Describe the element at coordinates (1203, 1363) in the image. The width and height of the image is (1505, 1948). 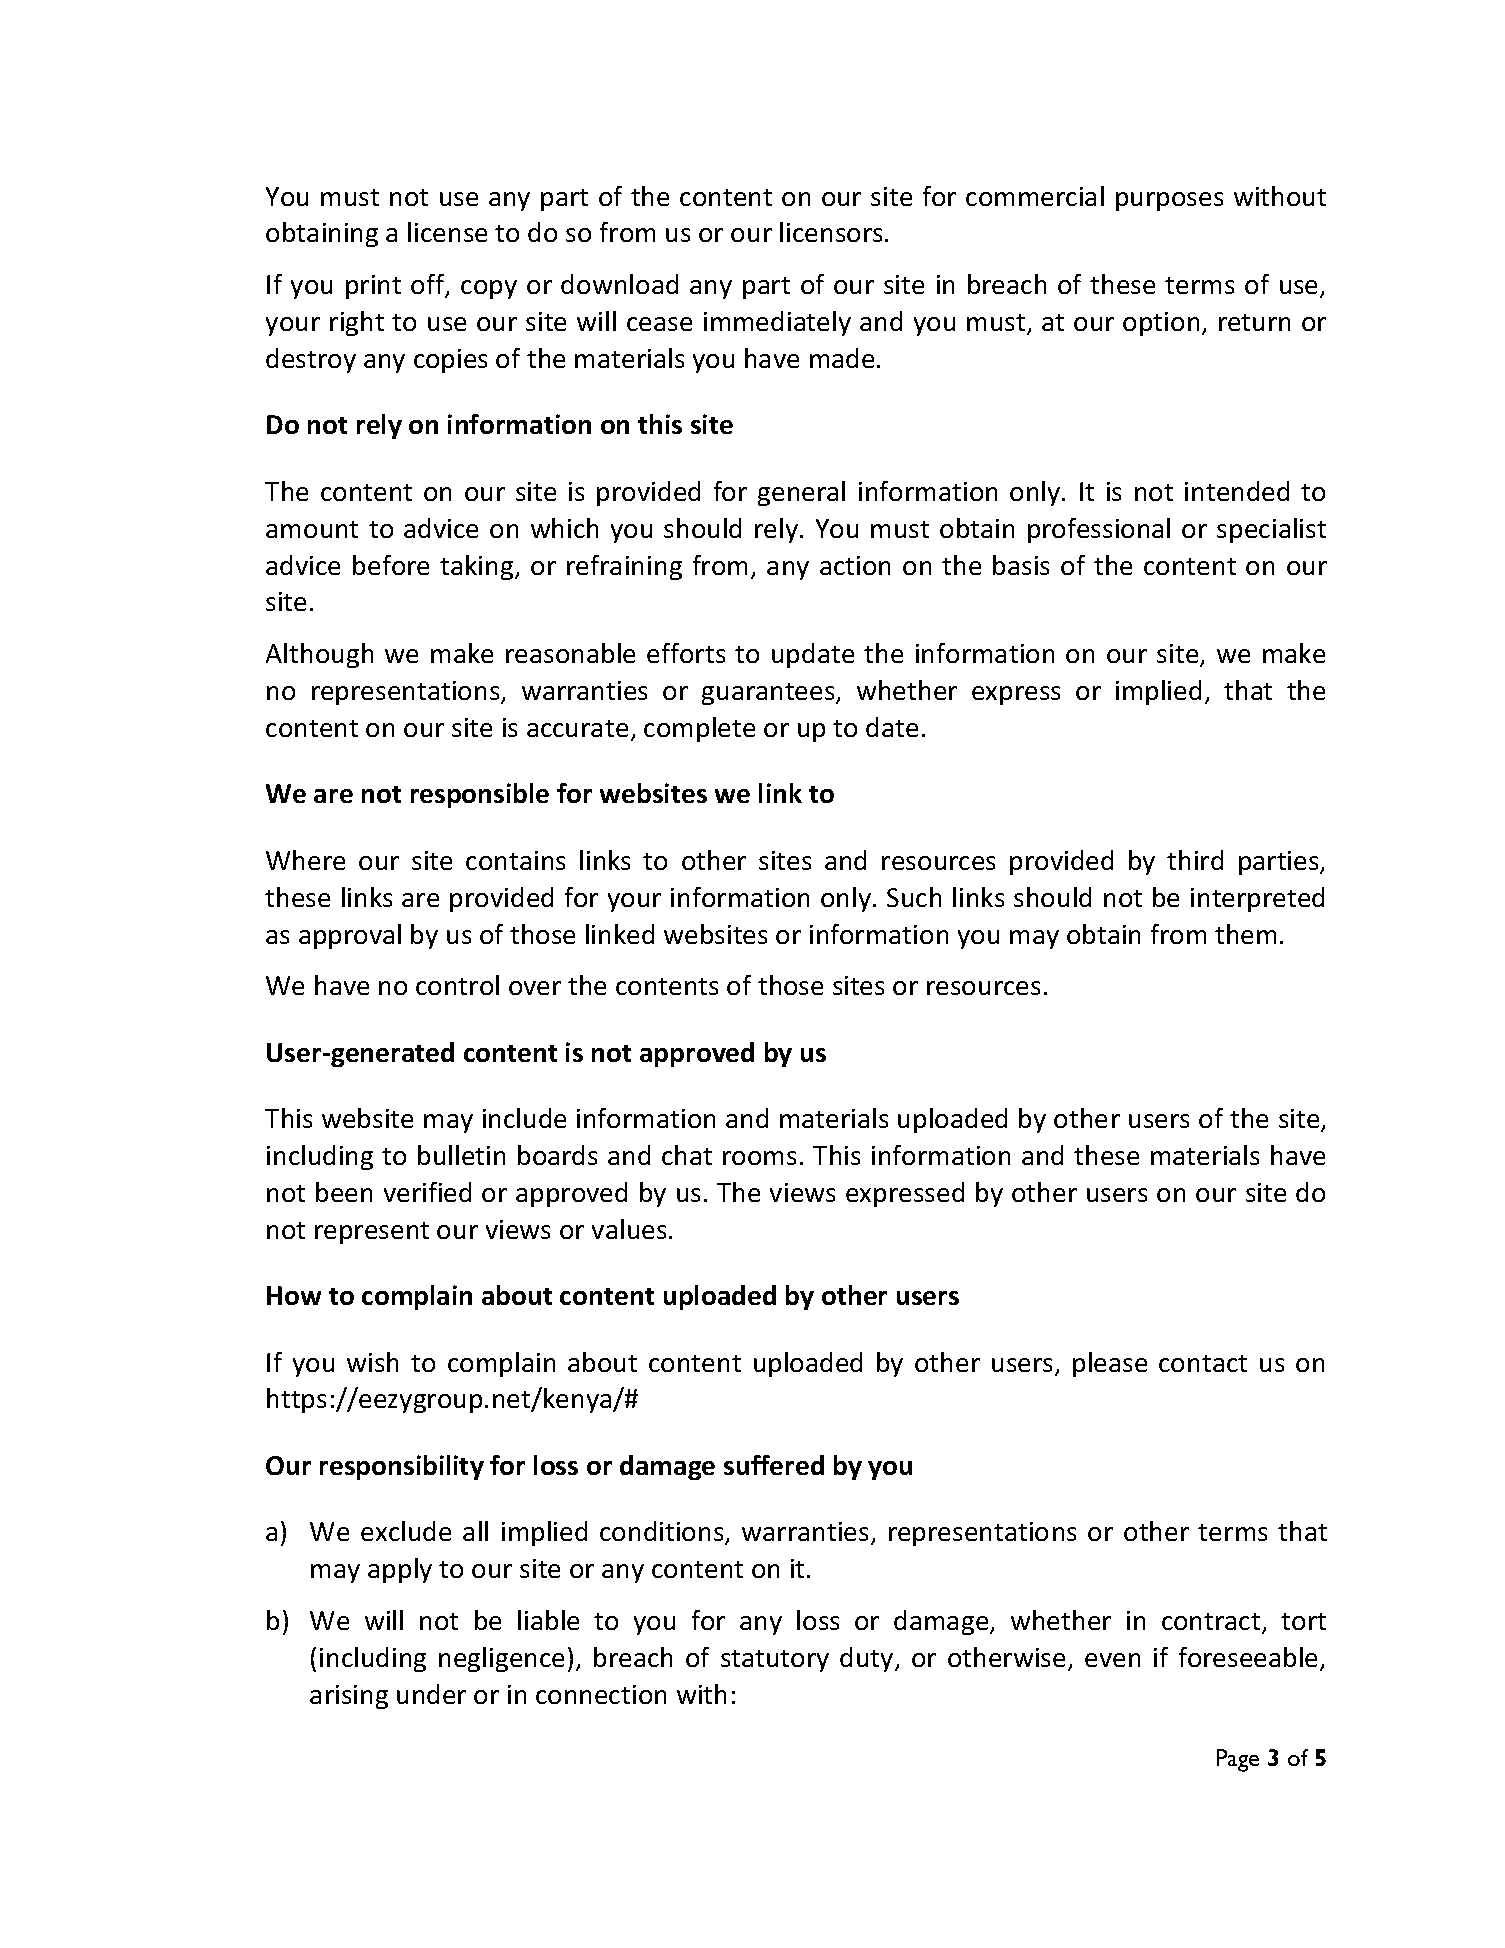
I see `contact` at that location.
